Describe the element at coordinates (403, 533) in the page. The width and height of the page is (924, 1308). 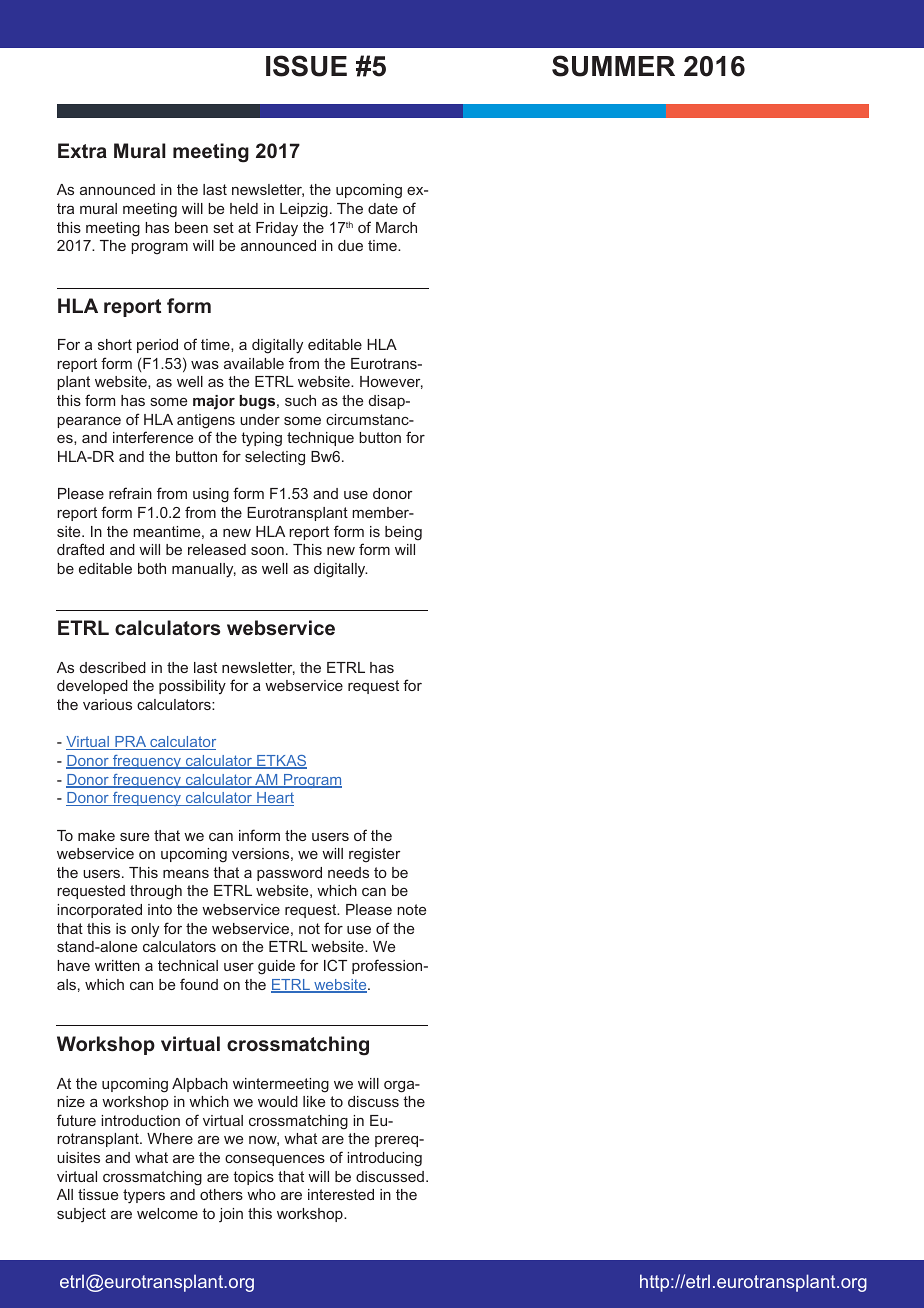
I see `being` at that location.
